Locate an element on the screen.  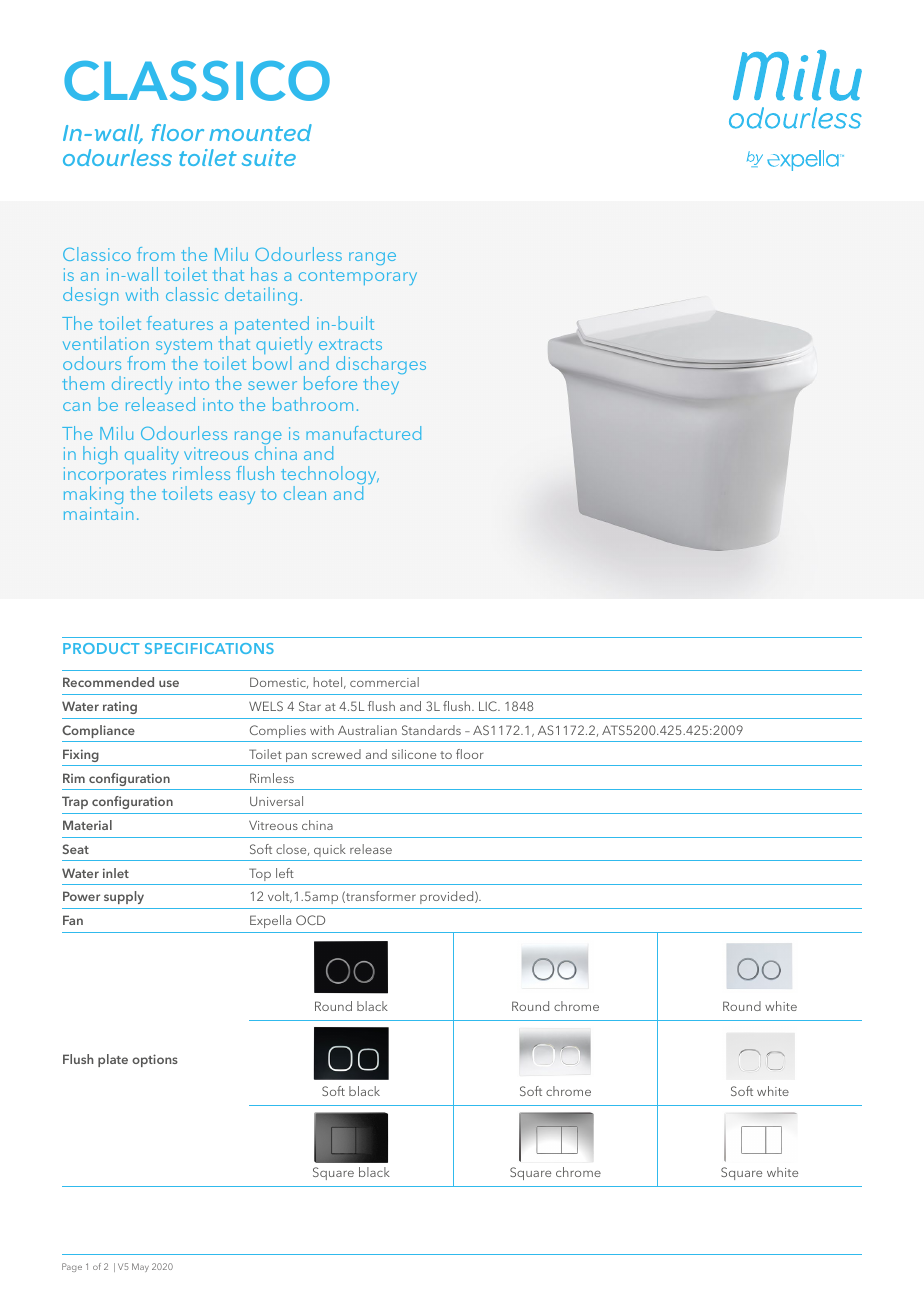
silicone is located at coordinates (414, 754).
